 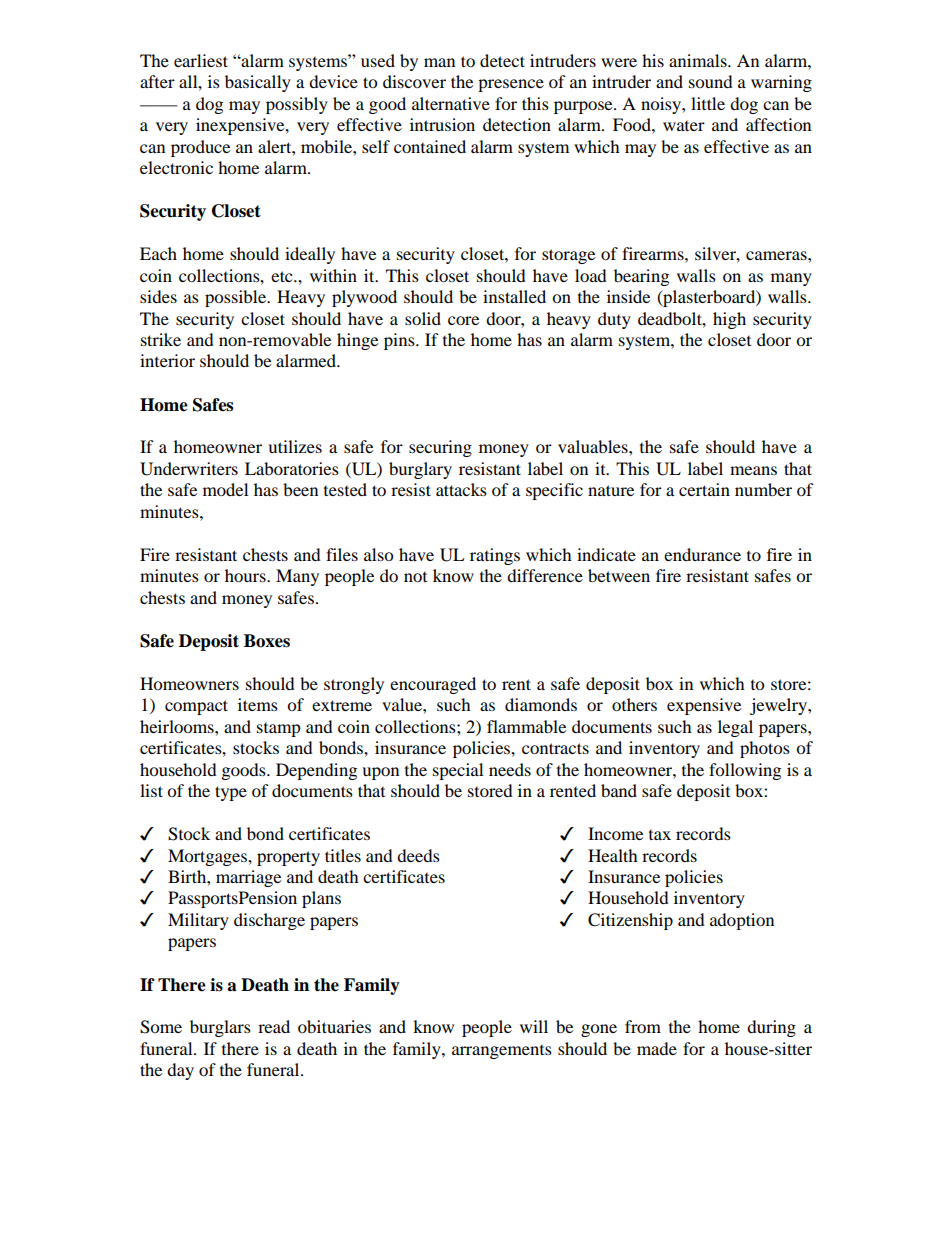 I want to click on burglars, so click(x=220, y=1028).
